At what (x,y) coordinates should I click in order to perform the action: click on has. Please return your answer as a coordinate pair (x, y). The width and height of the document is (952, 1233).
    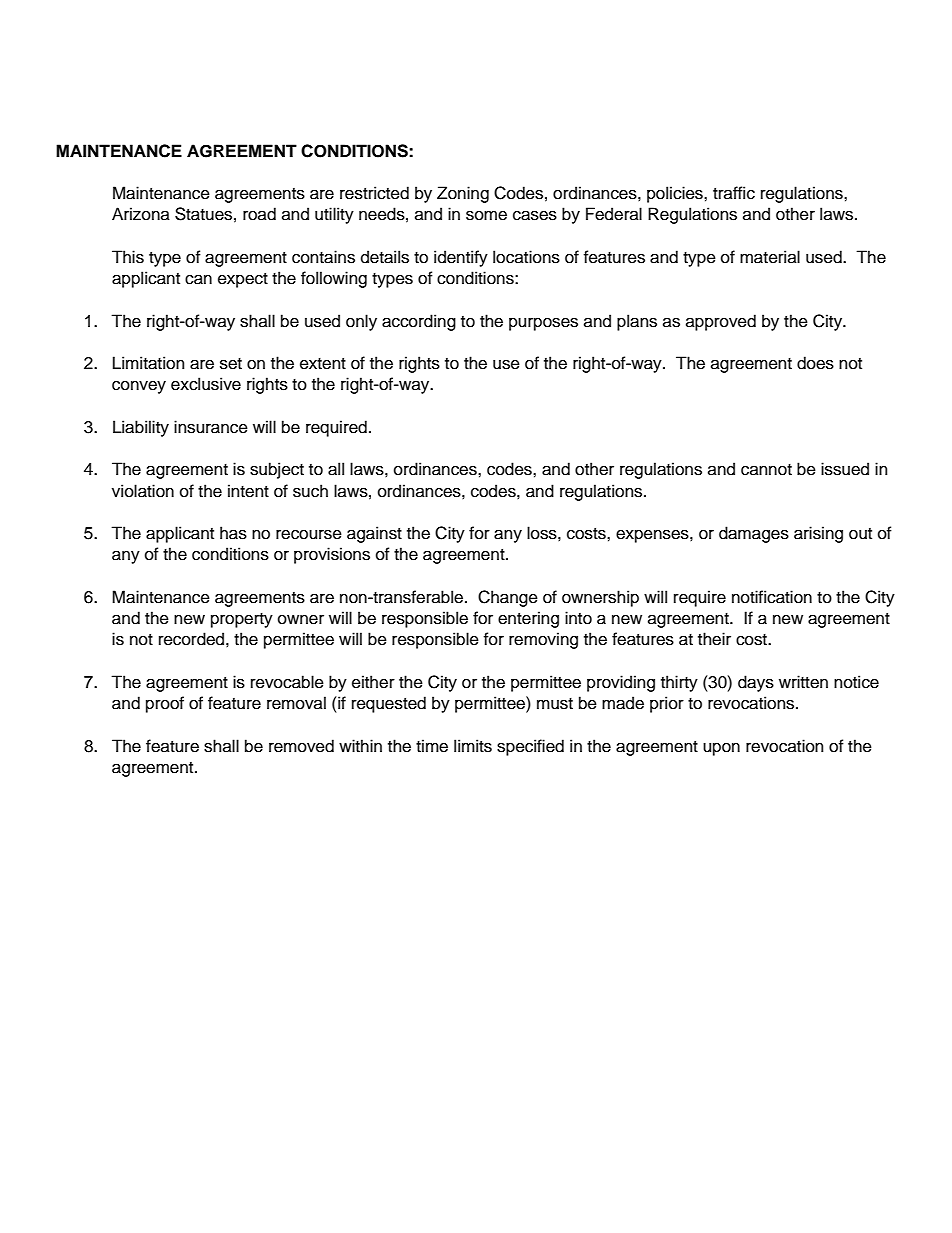
    Looking at the image, I should click on (233, 533).
